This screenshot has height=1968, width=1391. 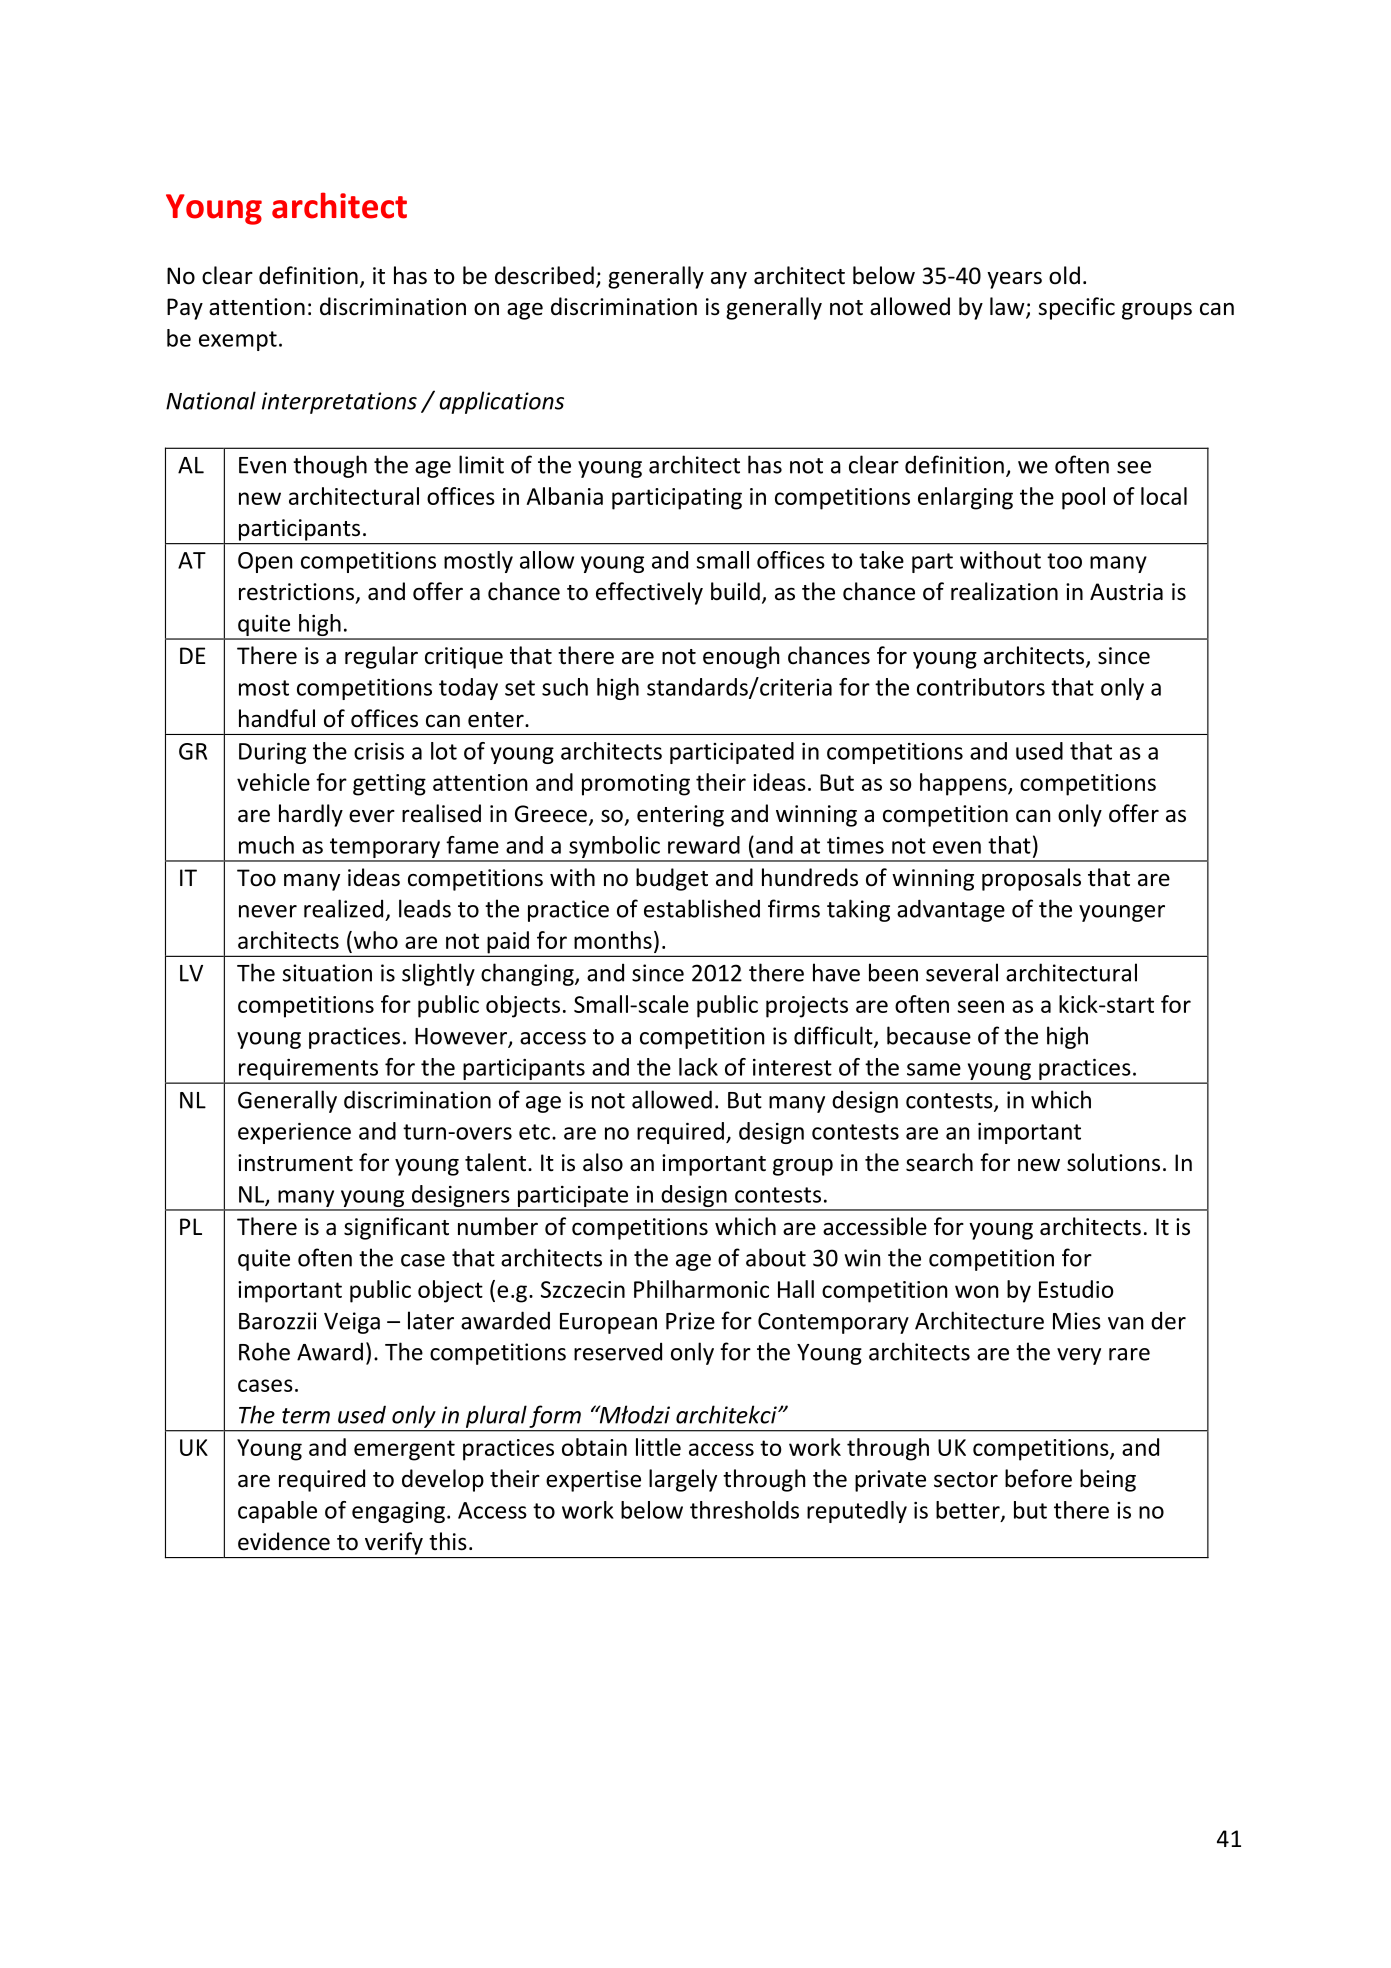 What do you see at coordinates (702, 908) in the screenshot?
I see `established` at bounding box center [702, 908].
